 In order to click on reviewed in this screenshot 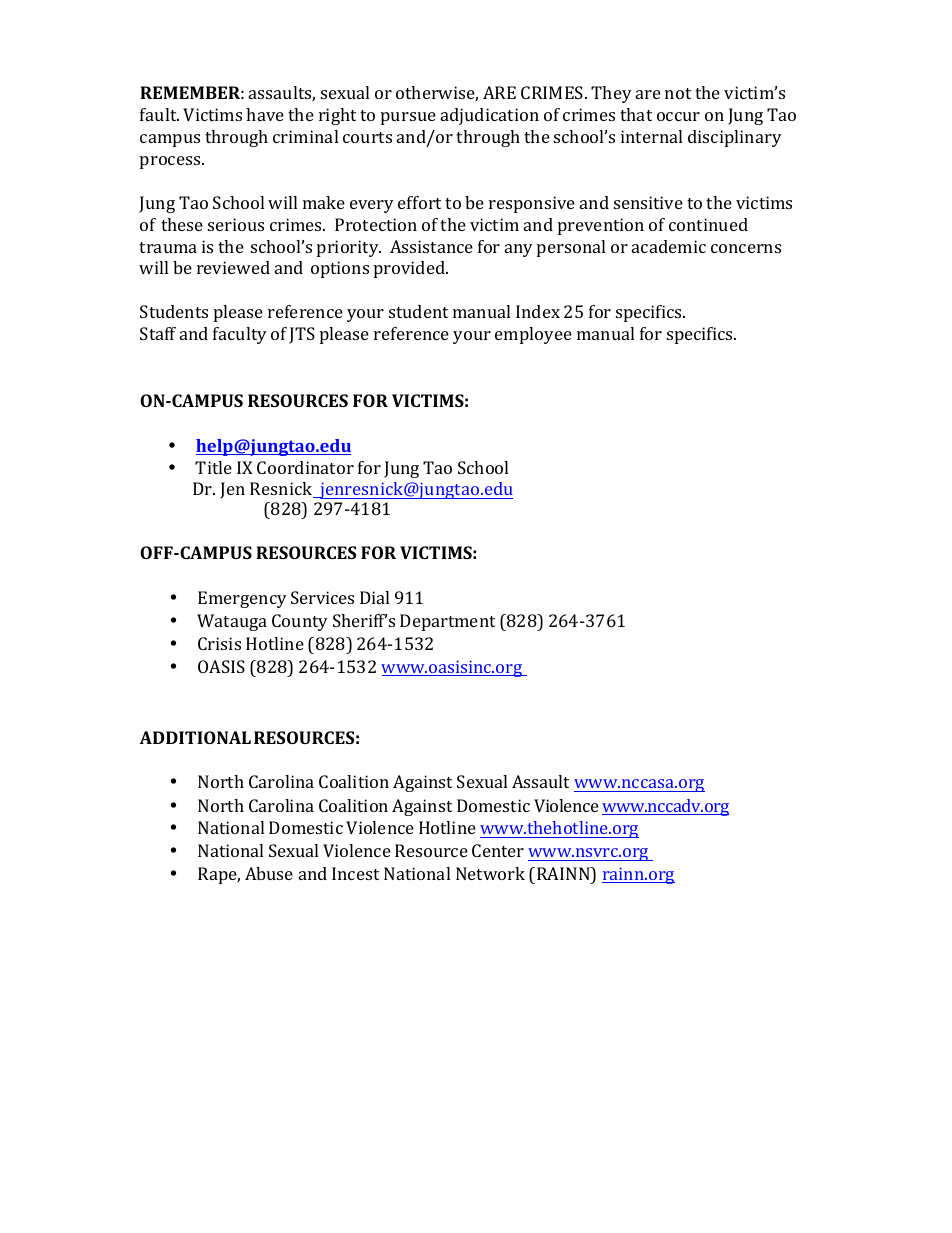, I will do `click(233, 267)`.
